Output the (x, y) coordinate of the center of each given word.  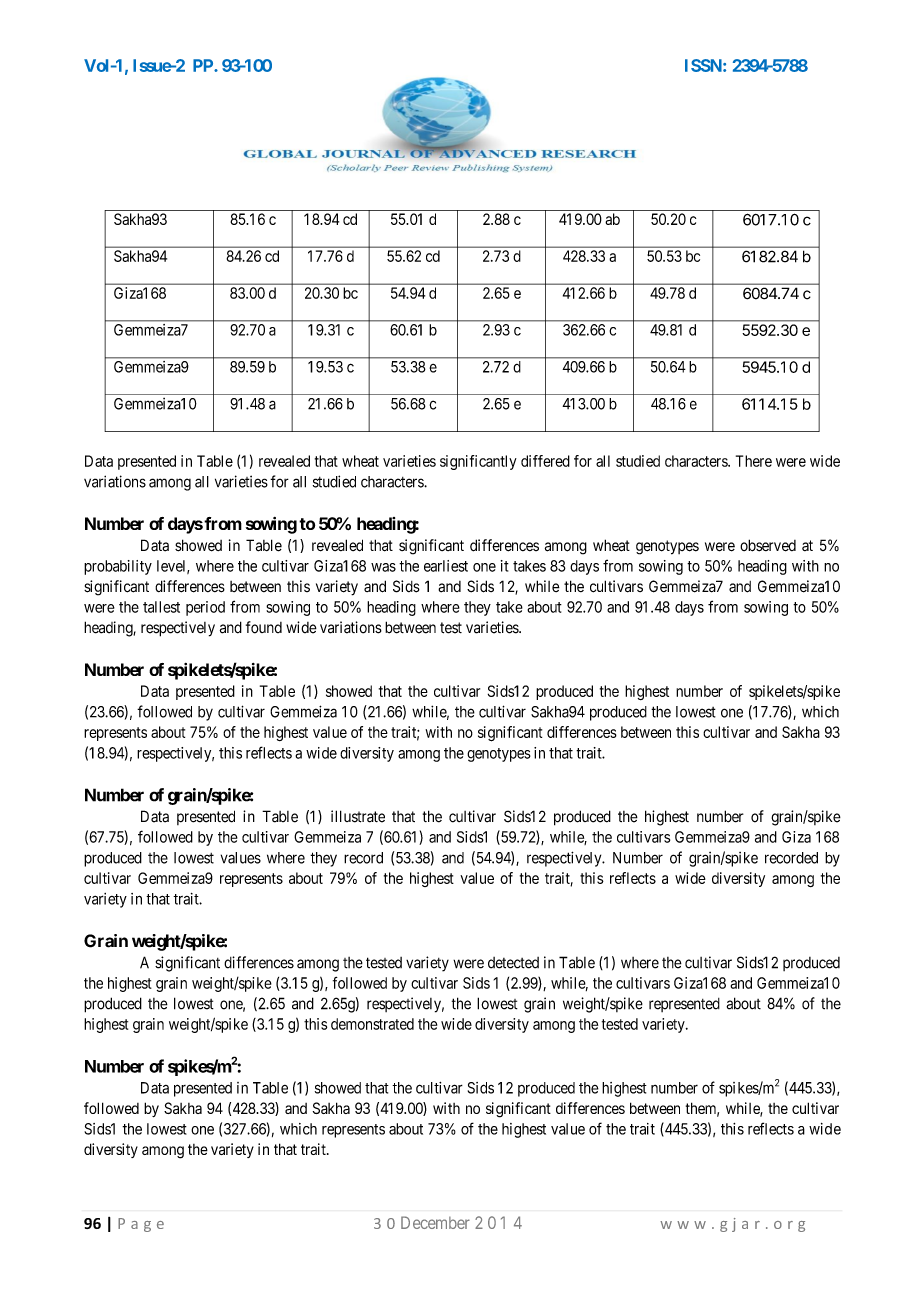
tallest (161, 607)
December (435, 1222)
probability (118, 567)
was (383, 567)
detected (513, 963)
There (754, 461)
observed (768, 545)
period (205, 608)
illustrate (358, 816)
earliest (446, 566)
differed (545, 461)
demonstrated (372, 1024)
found (264, 627)
